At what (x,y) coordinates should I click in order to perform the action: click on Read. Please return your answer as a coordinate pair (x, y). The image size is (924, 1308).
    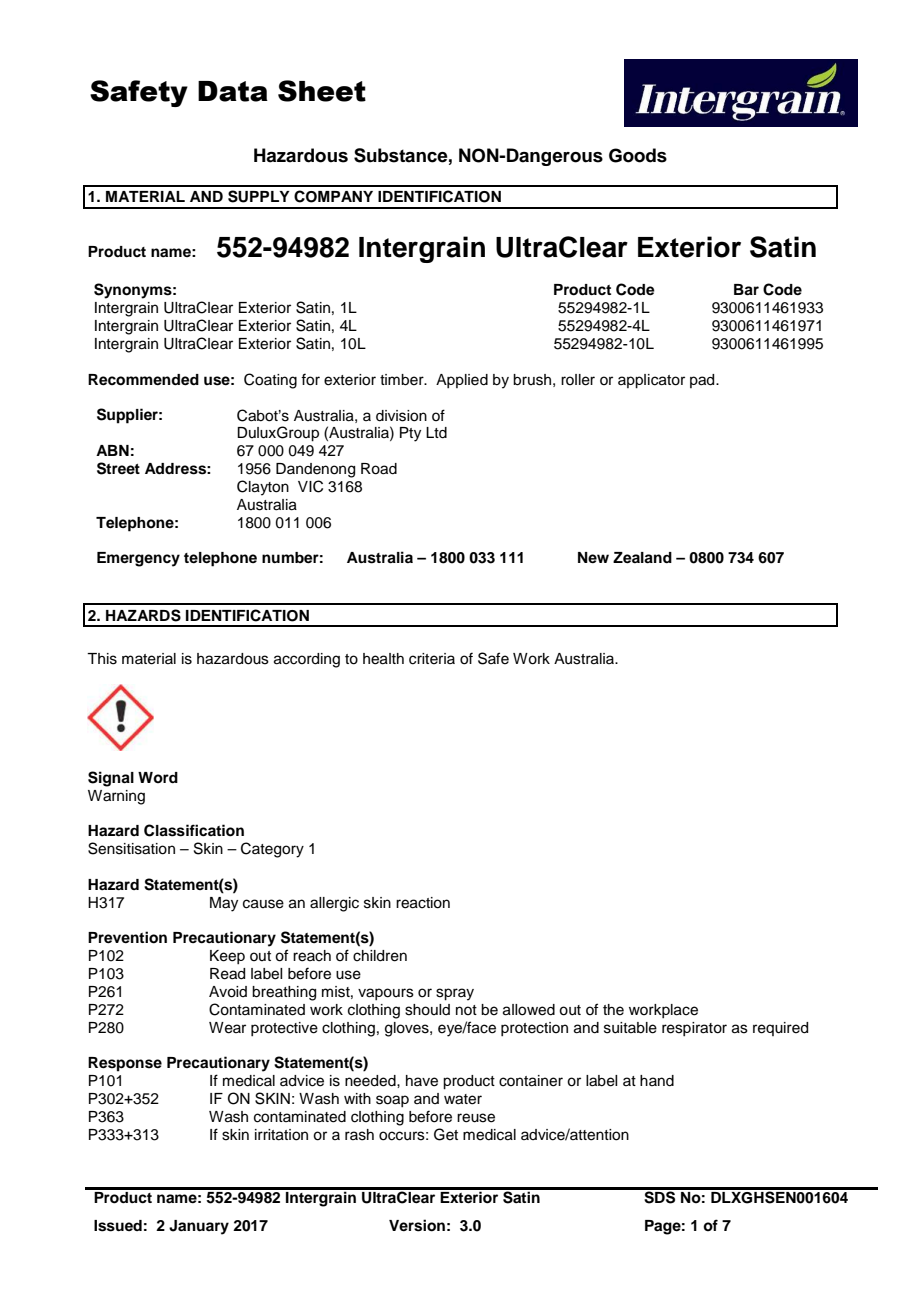
    Looking at the image, I should click on (227, 974).
